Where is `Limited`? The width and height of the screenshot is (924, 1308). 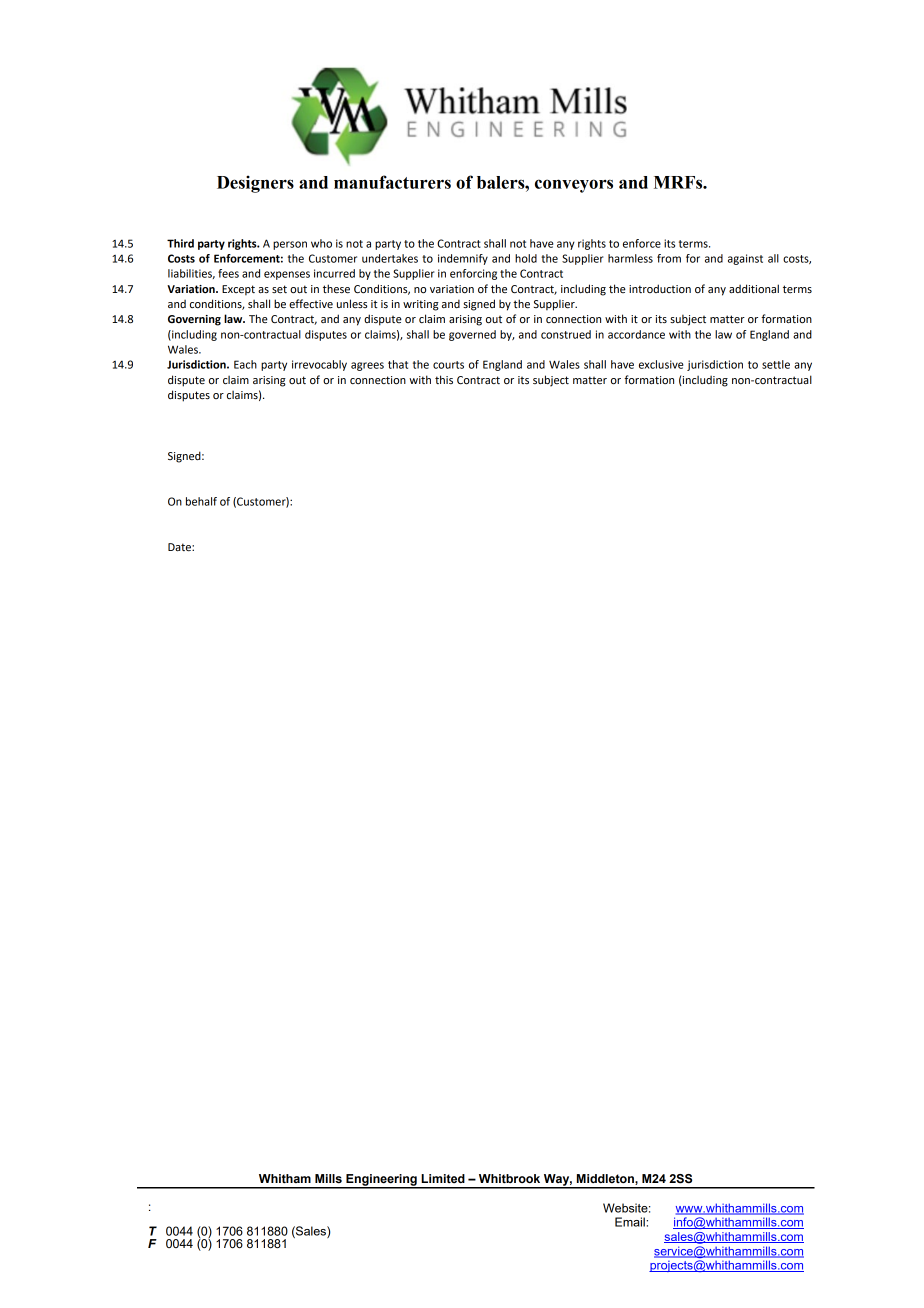 Limited is located at coordinates (443, 1178).
